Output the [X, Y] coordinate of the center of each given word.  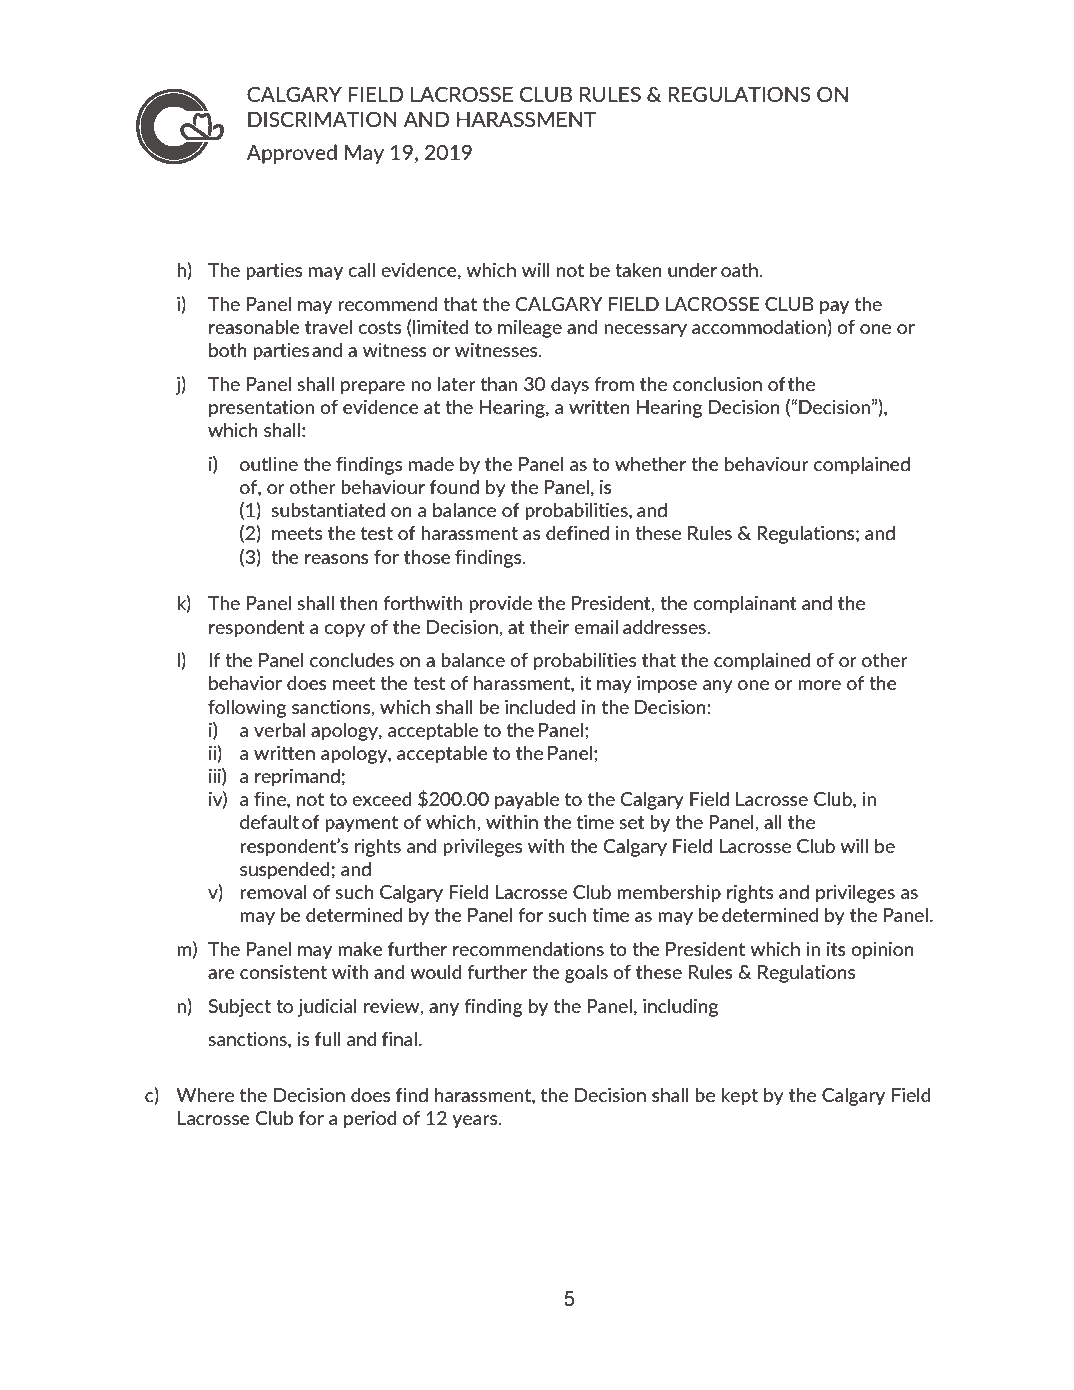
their [549, 626]
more [819, 685]
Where [205, 1094]
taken [638, 269]
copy [344, 631]
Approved [291, 154]
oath [740, 269]
